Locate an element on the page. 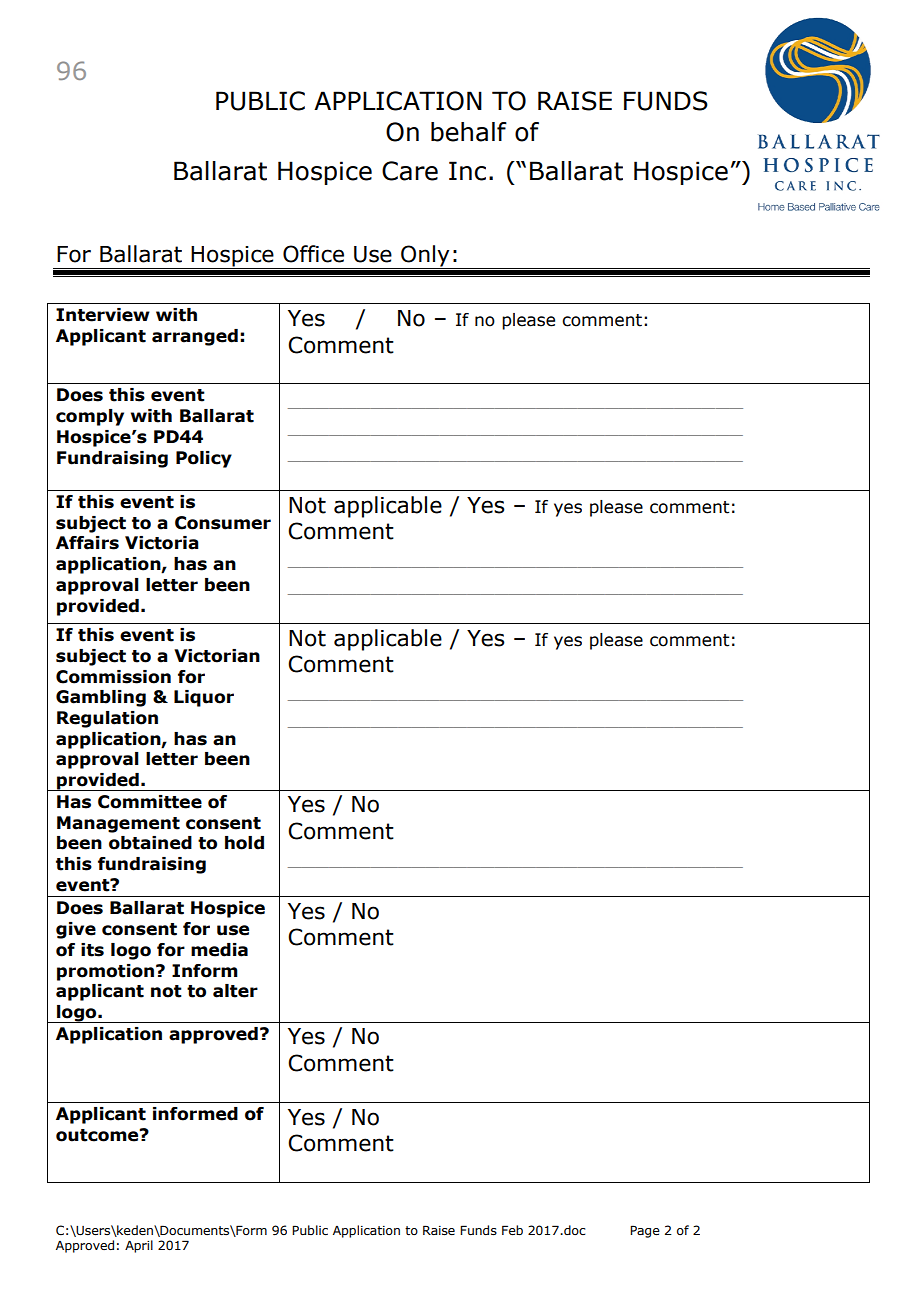  April is located at coordinates (139, 1246).
